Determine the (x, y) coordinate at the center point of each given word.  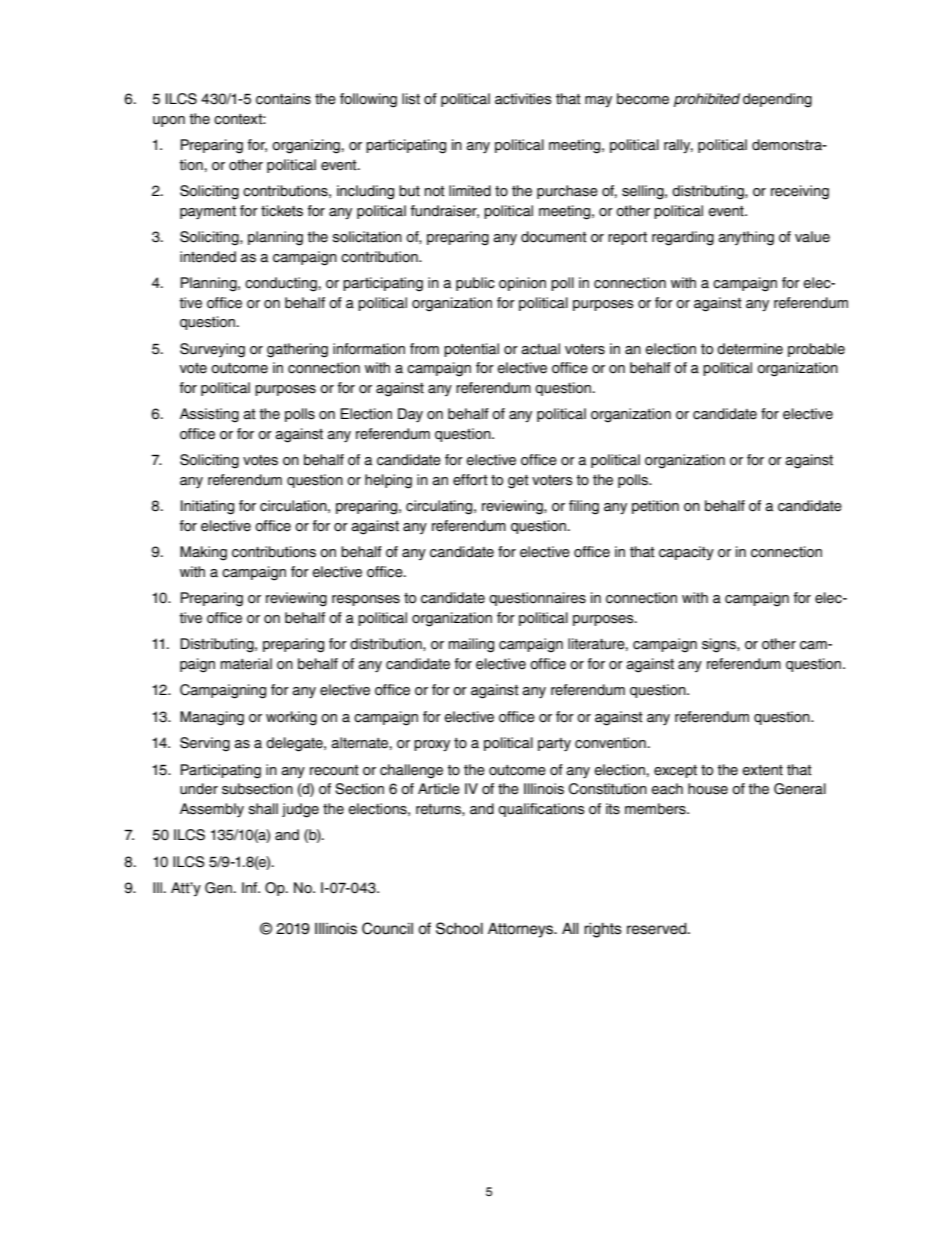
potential (471, 350)
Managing (212, 718)
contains (283, 99)
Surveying (212, 350)
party (554, 745)
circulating (440, 507)
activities (523, 99)
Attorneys (521, 930)
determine (750, 349)
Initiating (207, 507)
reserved (658, 929)
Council (387, 928)
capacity (686, 553)
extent (763, 770)
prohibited (707, 100)
